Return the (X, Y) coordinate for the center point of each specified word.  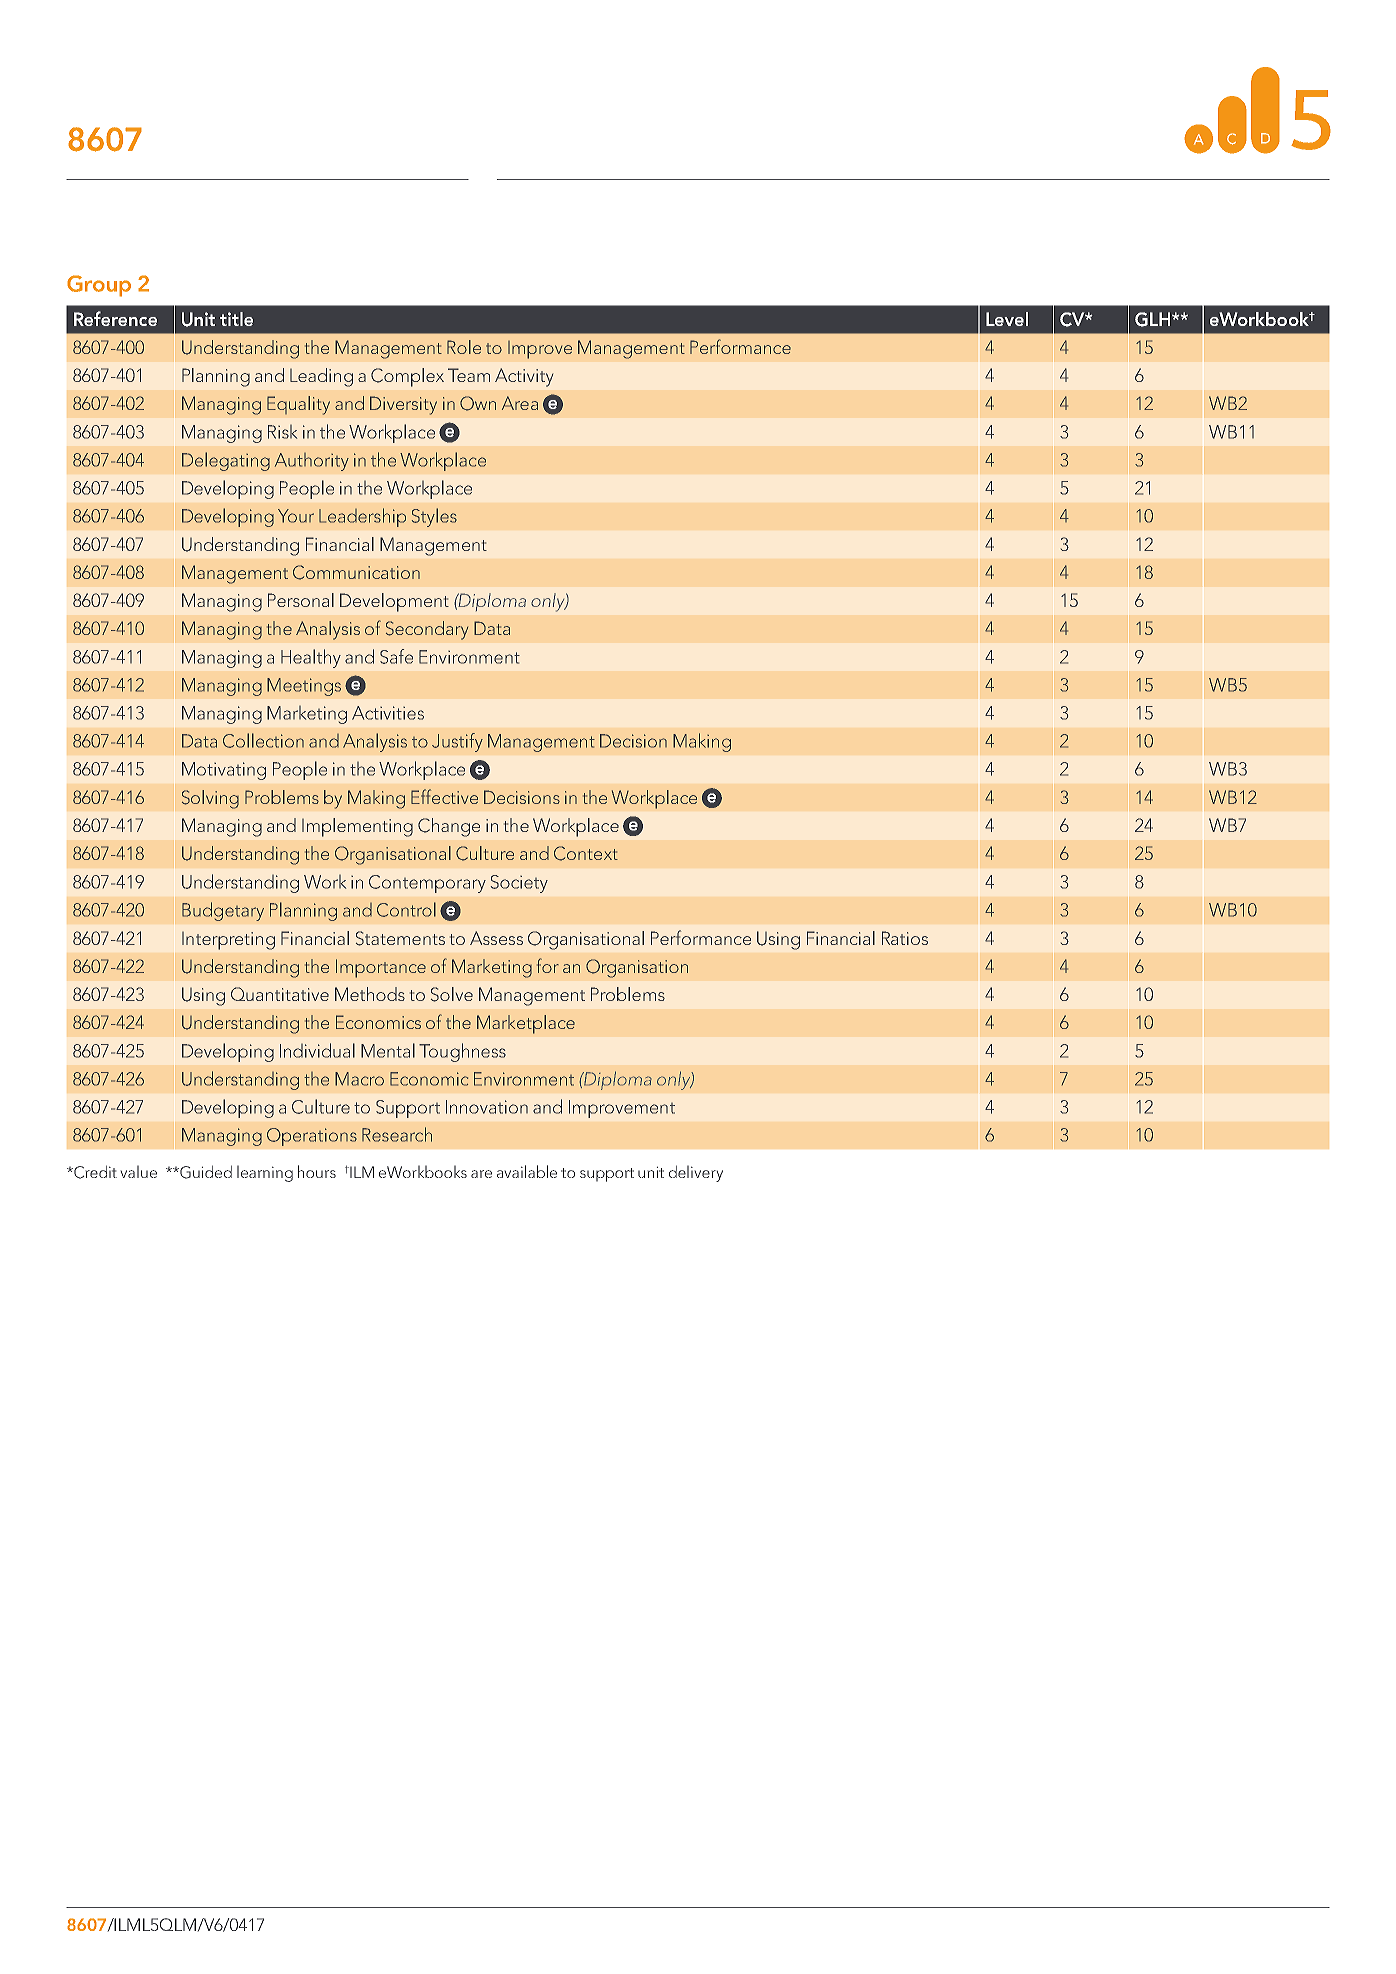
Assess (496, 938)
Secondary (427, 630)
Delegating (226, 461)
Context (586, 853)
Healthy (311, 658)
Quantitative (280, 994)
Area (520, 403)
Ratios (905, 938)
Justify (457, 742)
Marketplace (526, 1024)
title (236, 319)
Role (464, 347)
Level (1007, 319)
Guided (205, 1172)
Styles (434, 517)
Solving (210, 799)
